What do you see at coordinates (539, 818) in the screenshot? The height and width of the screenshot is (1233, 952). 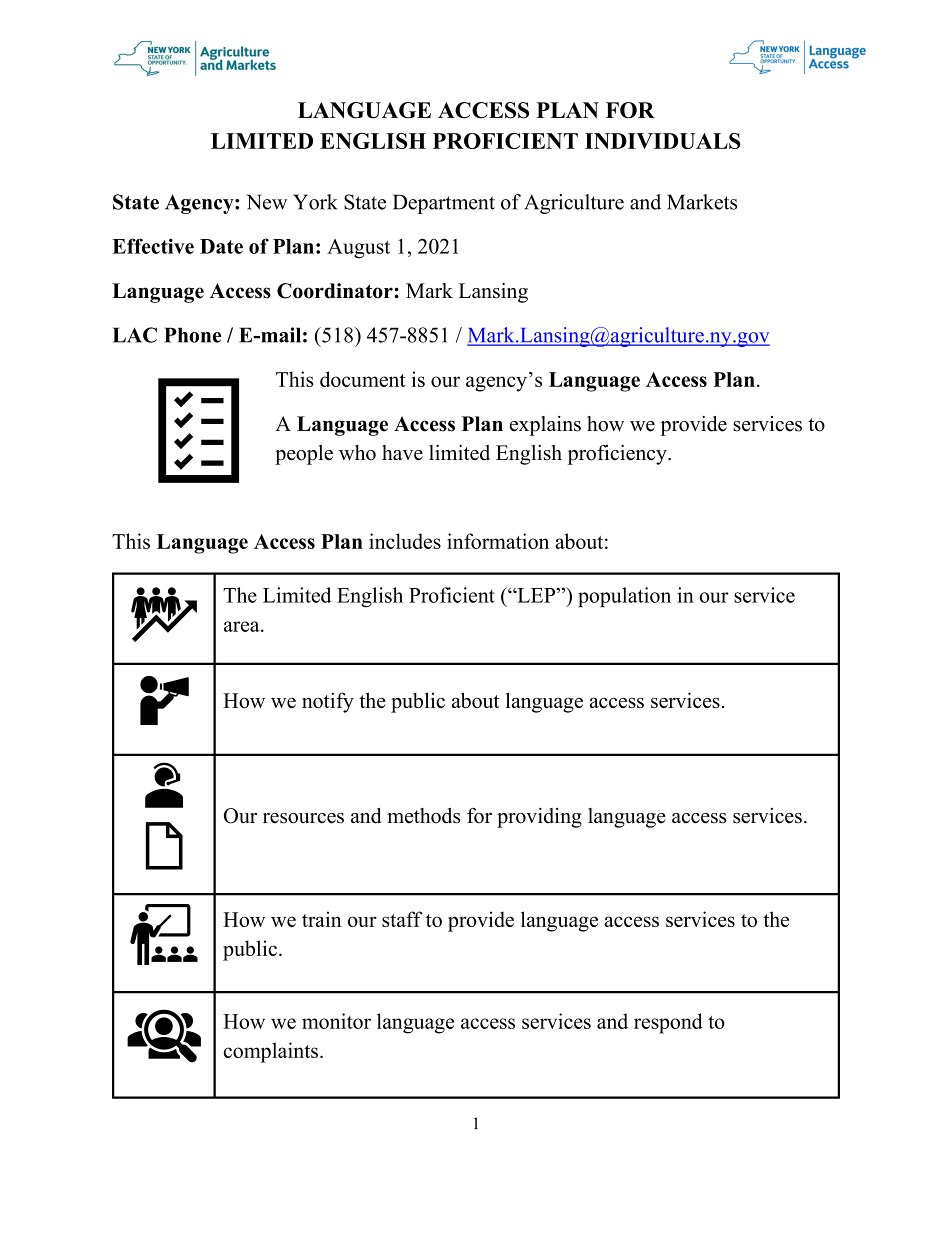 I see `providing` at bounding box center [539, 818].
